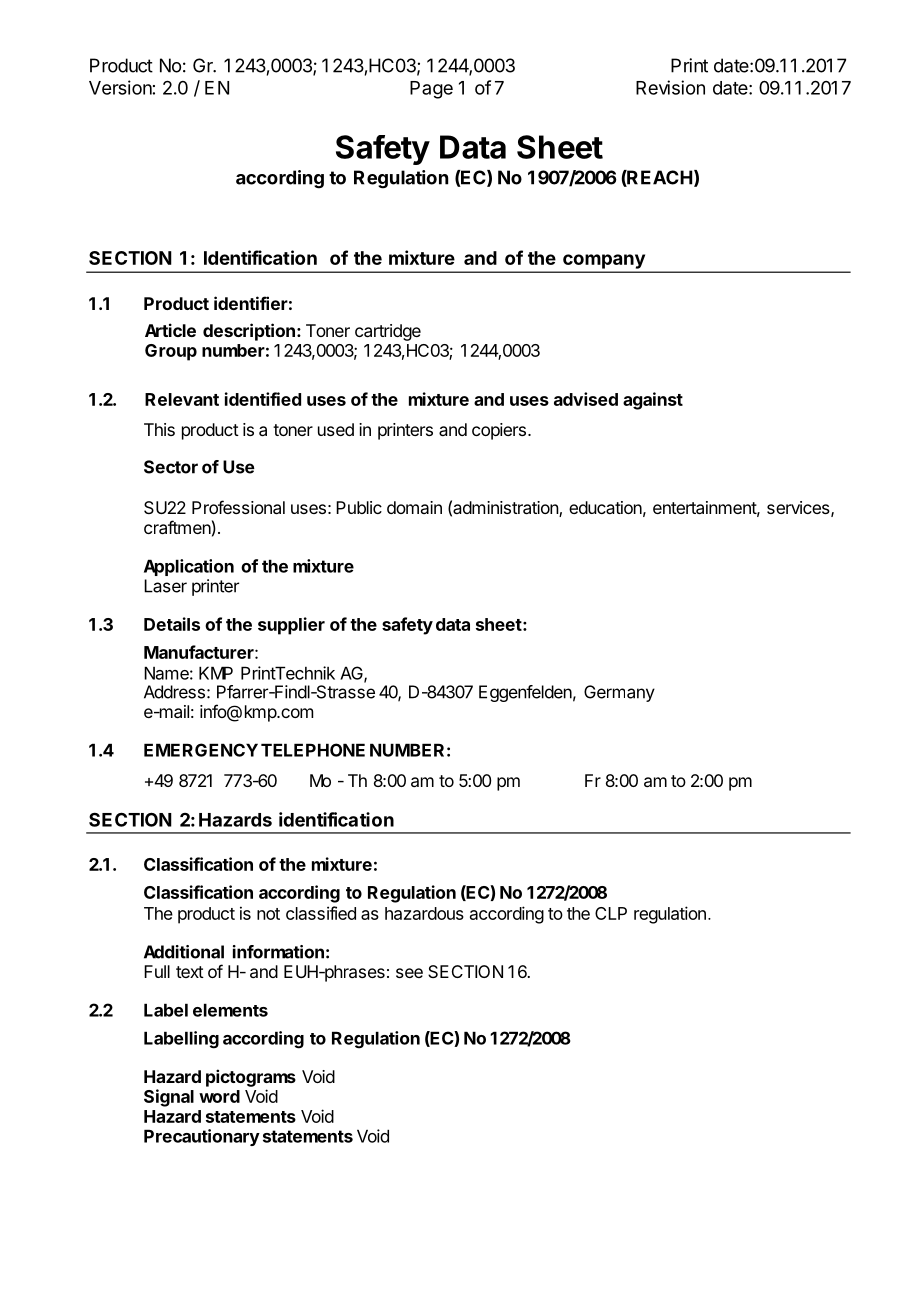  I want to click on description, so click(249, 332).
